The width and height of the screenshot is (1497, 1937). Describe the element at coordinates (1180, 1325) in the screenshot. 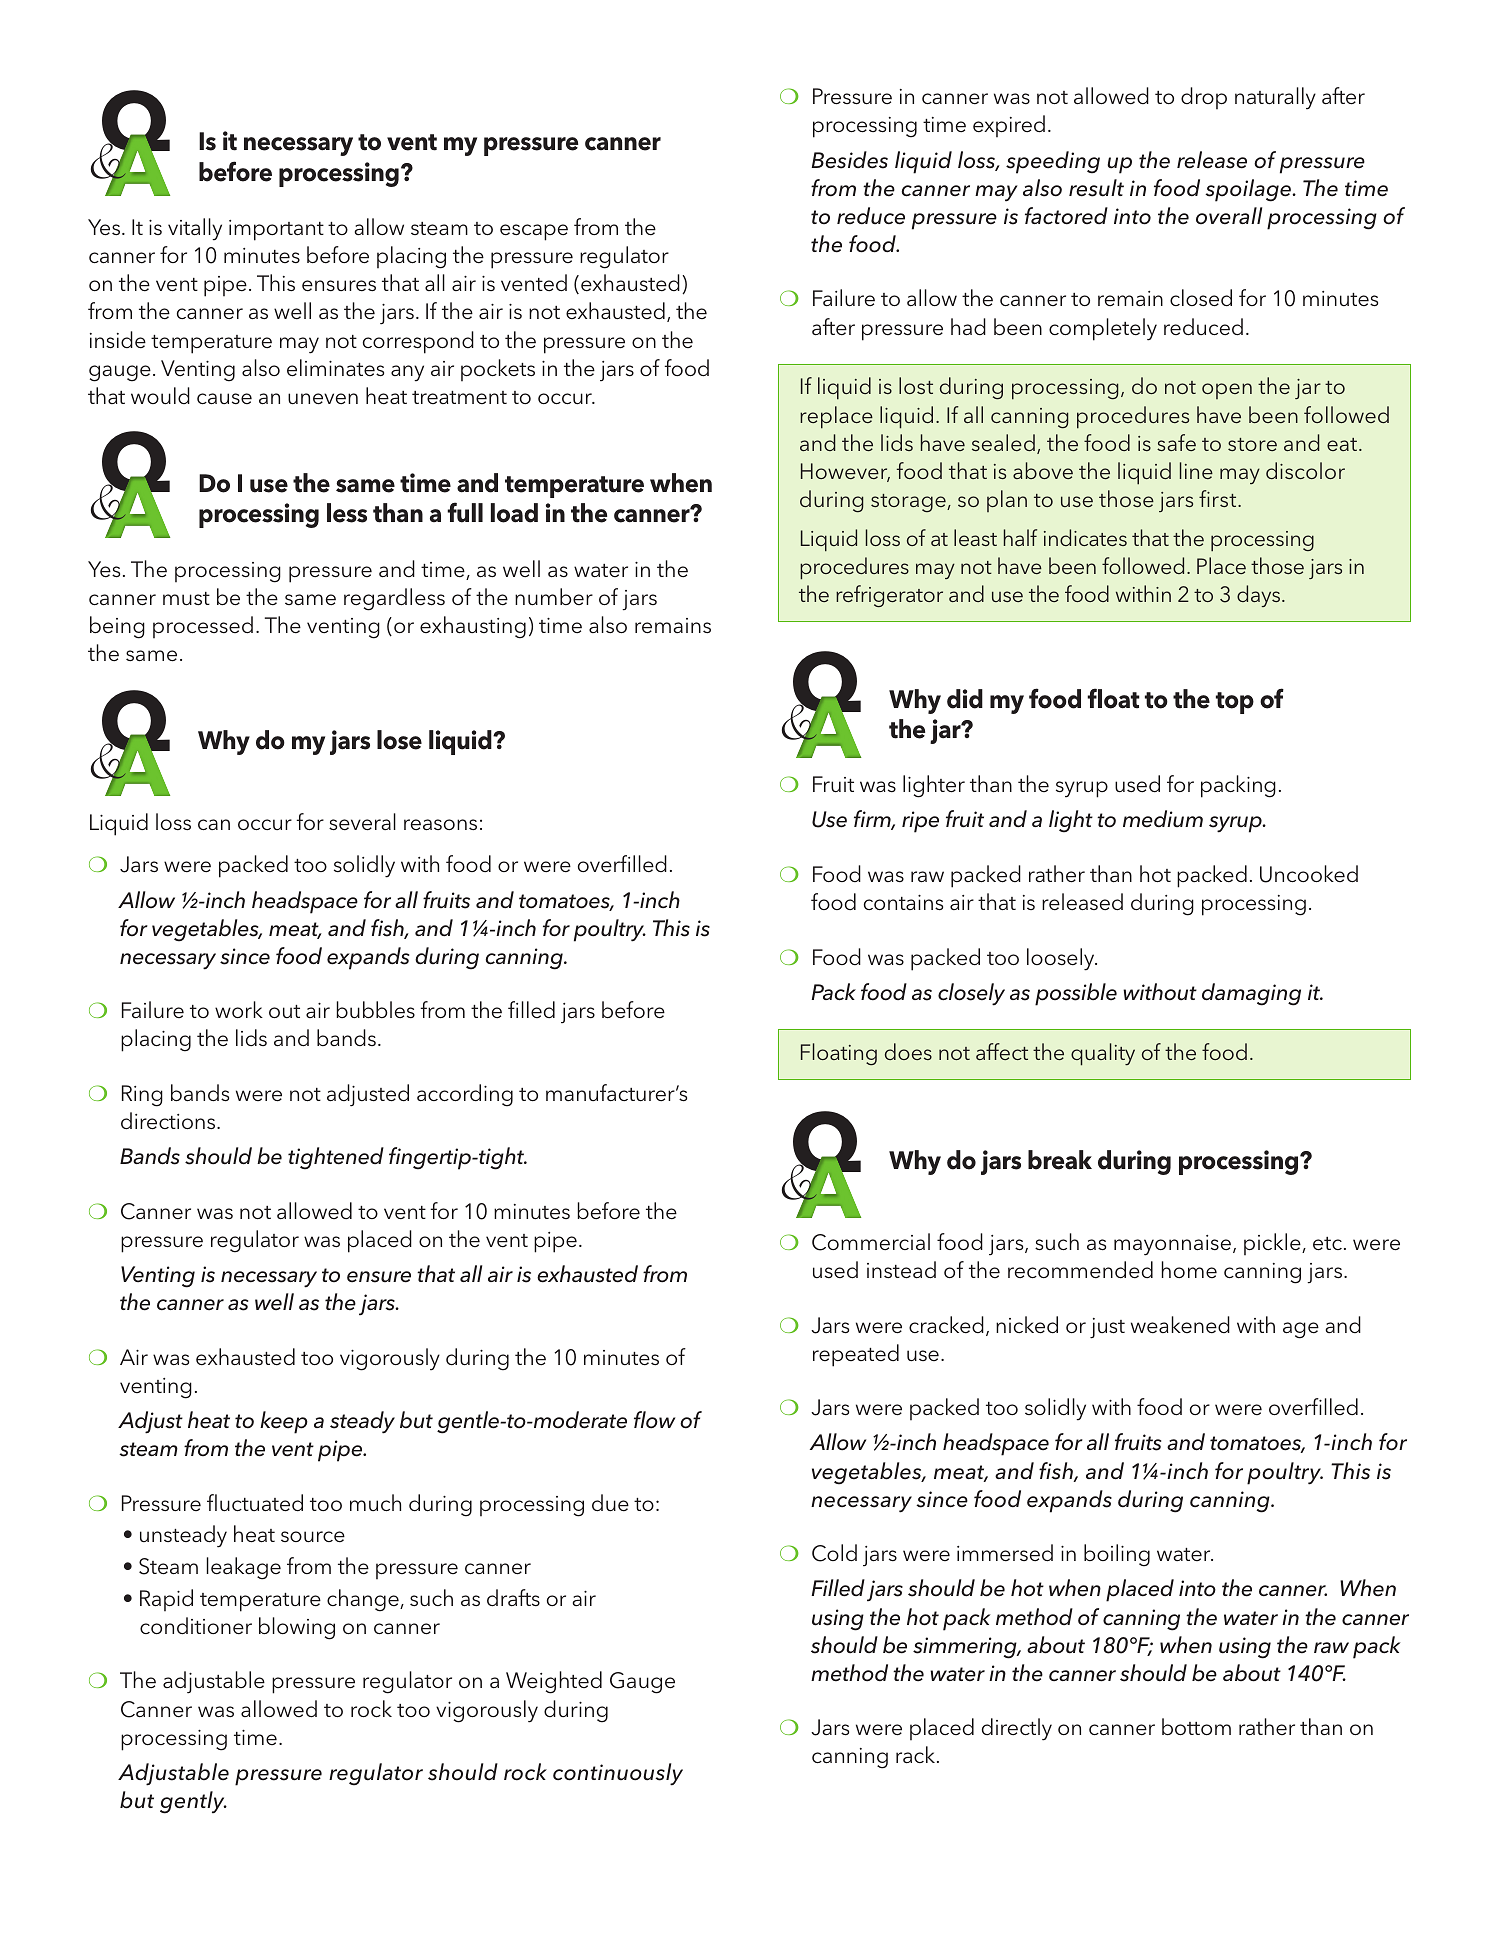

I see `weakened` at that location.
